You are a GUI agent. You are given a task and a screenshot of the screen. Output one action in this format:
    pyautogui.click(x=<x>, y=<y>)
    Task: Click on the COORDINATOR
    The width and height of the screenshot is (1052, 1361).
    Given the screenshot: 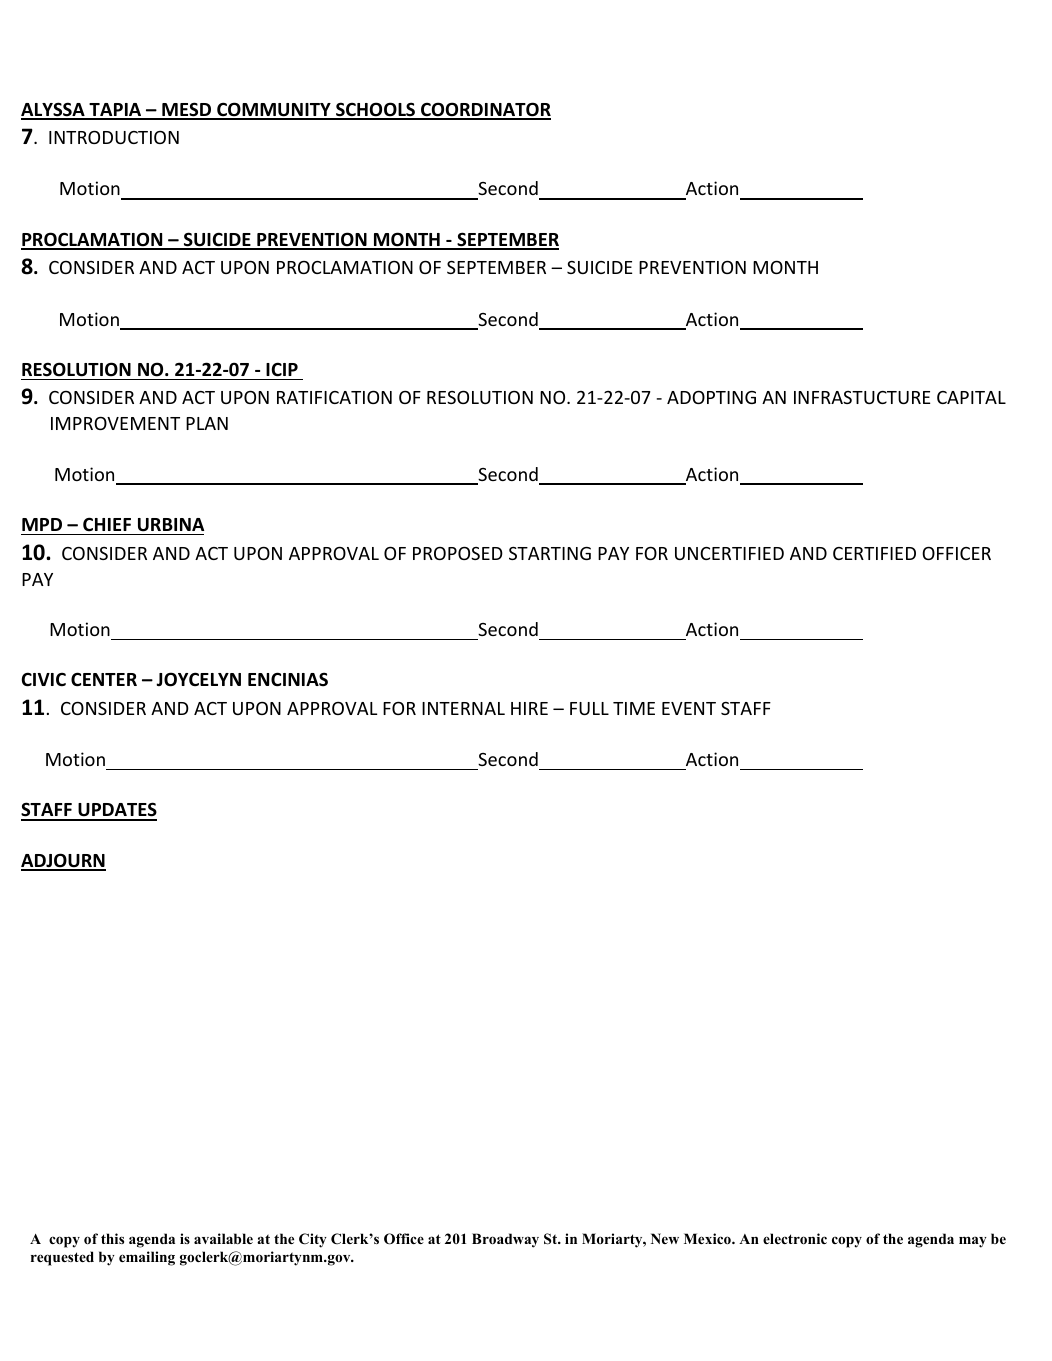 What is the action you would take?
    pyautogui.click(x=485, y=110)
